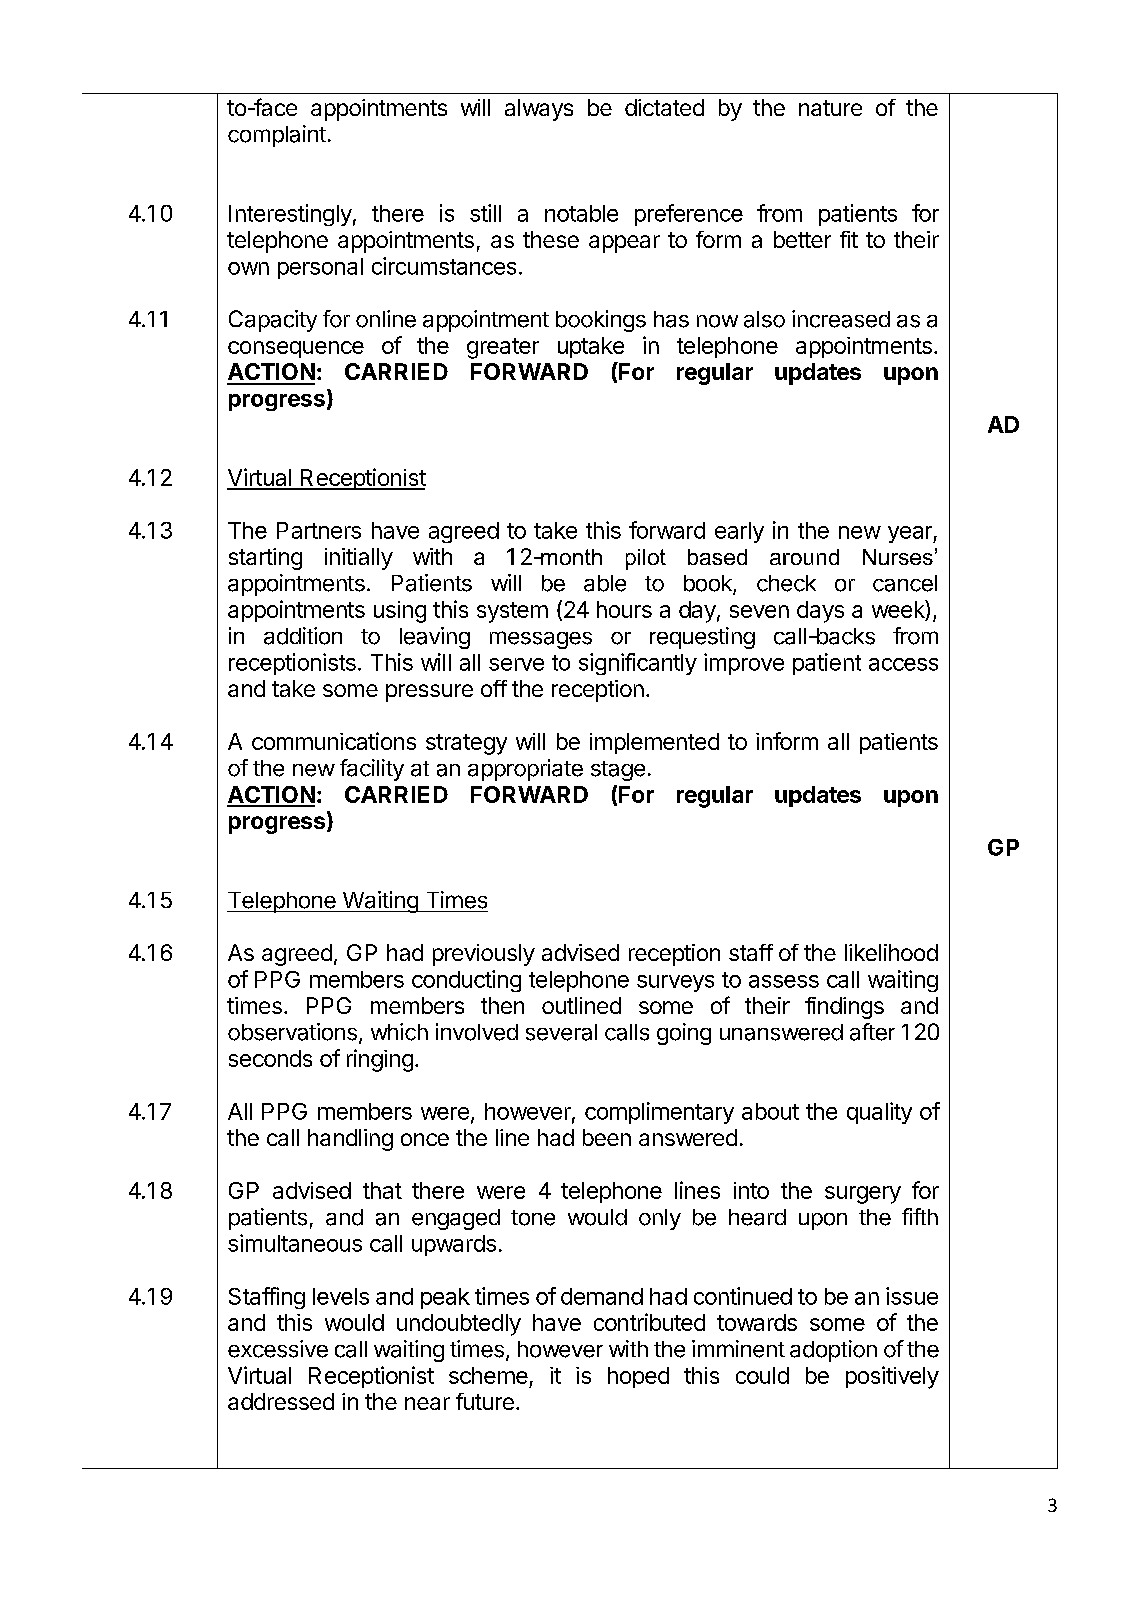 This screenshot has width=1139, height=1611. I want to click on access, so click(903, 664).
